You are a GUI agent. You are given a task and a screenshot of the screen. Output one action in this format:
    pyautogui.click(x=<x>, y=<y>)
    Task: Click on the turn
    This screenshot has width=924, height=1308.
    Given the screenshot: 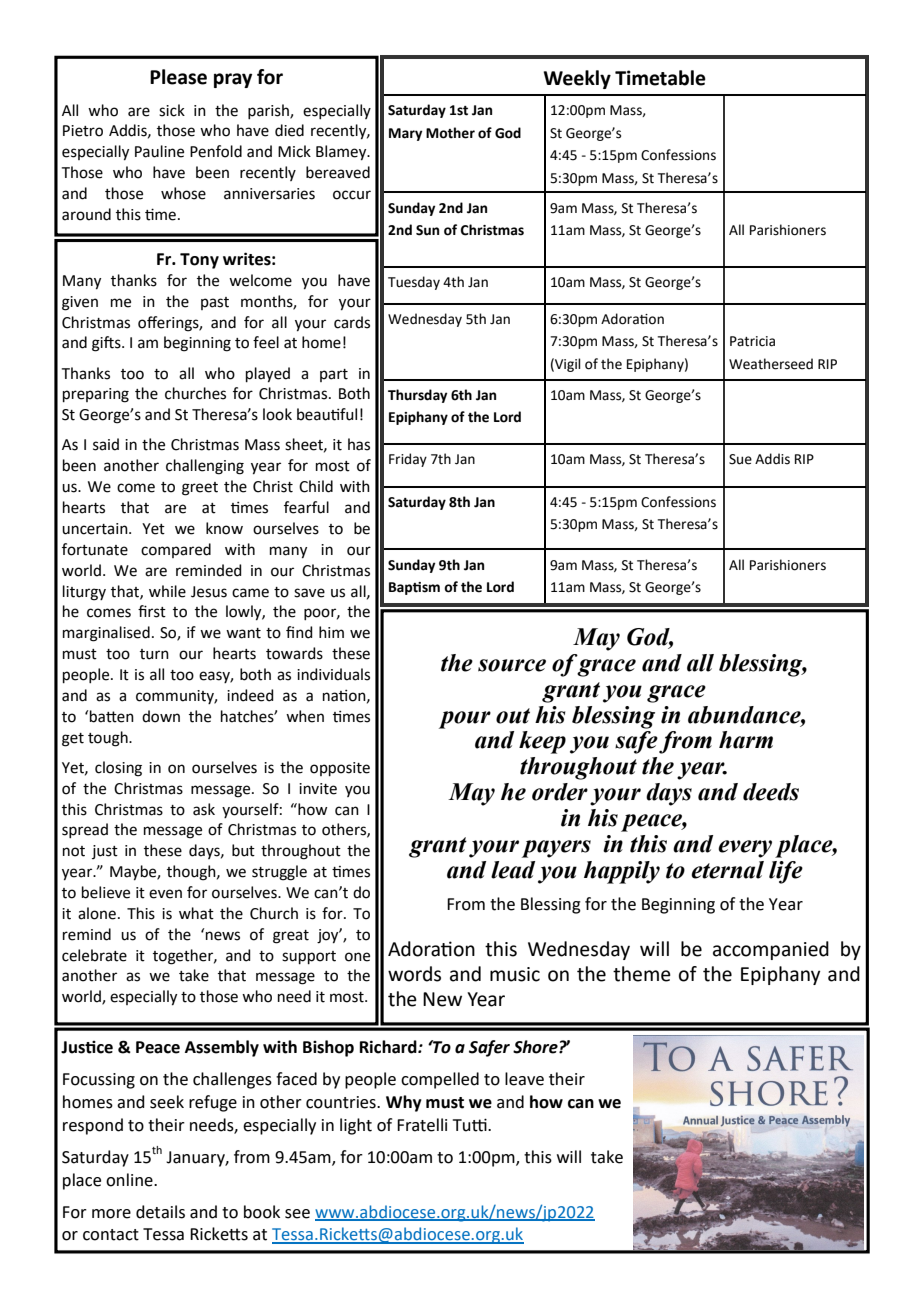 What is the action you would take?
    pyautogui.click(x=154, y=654)
